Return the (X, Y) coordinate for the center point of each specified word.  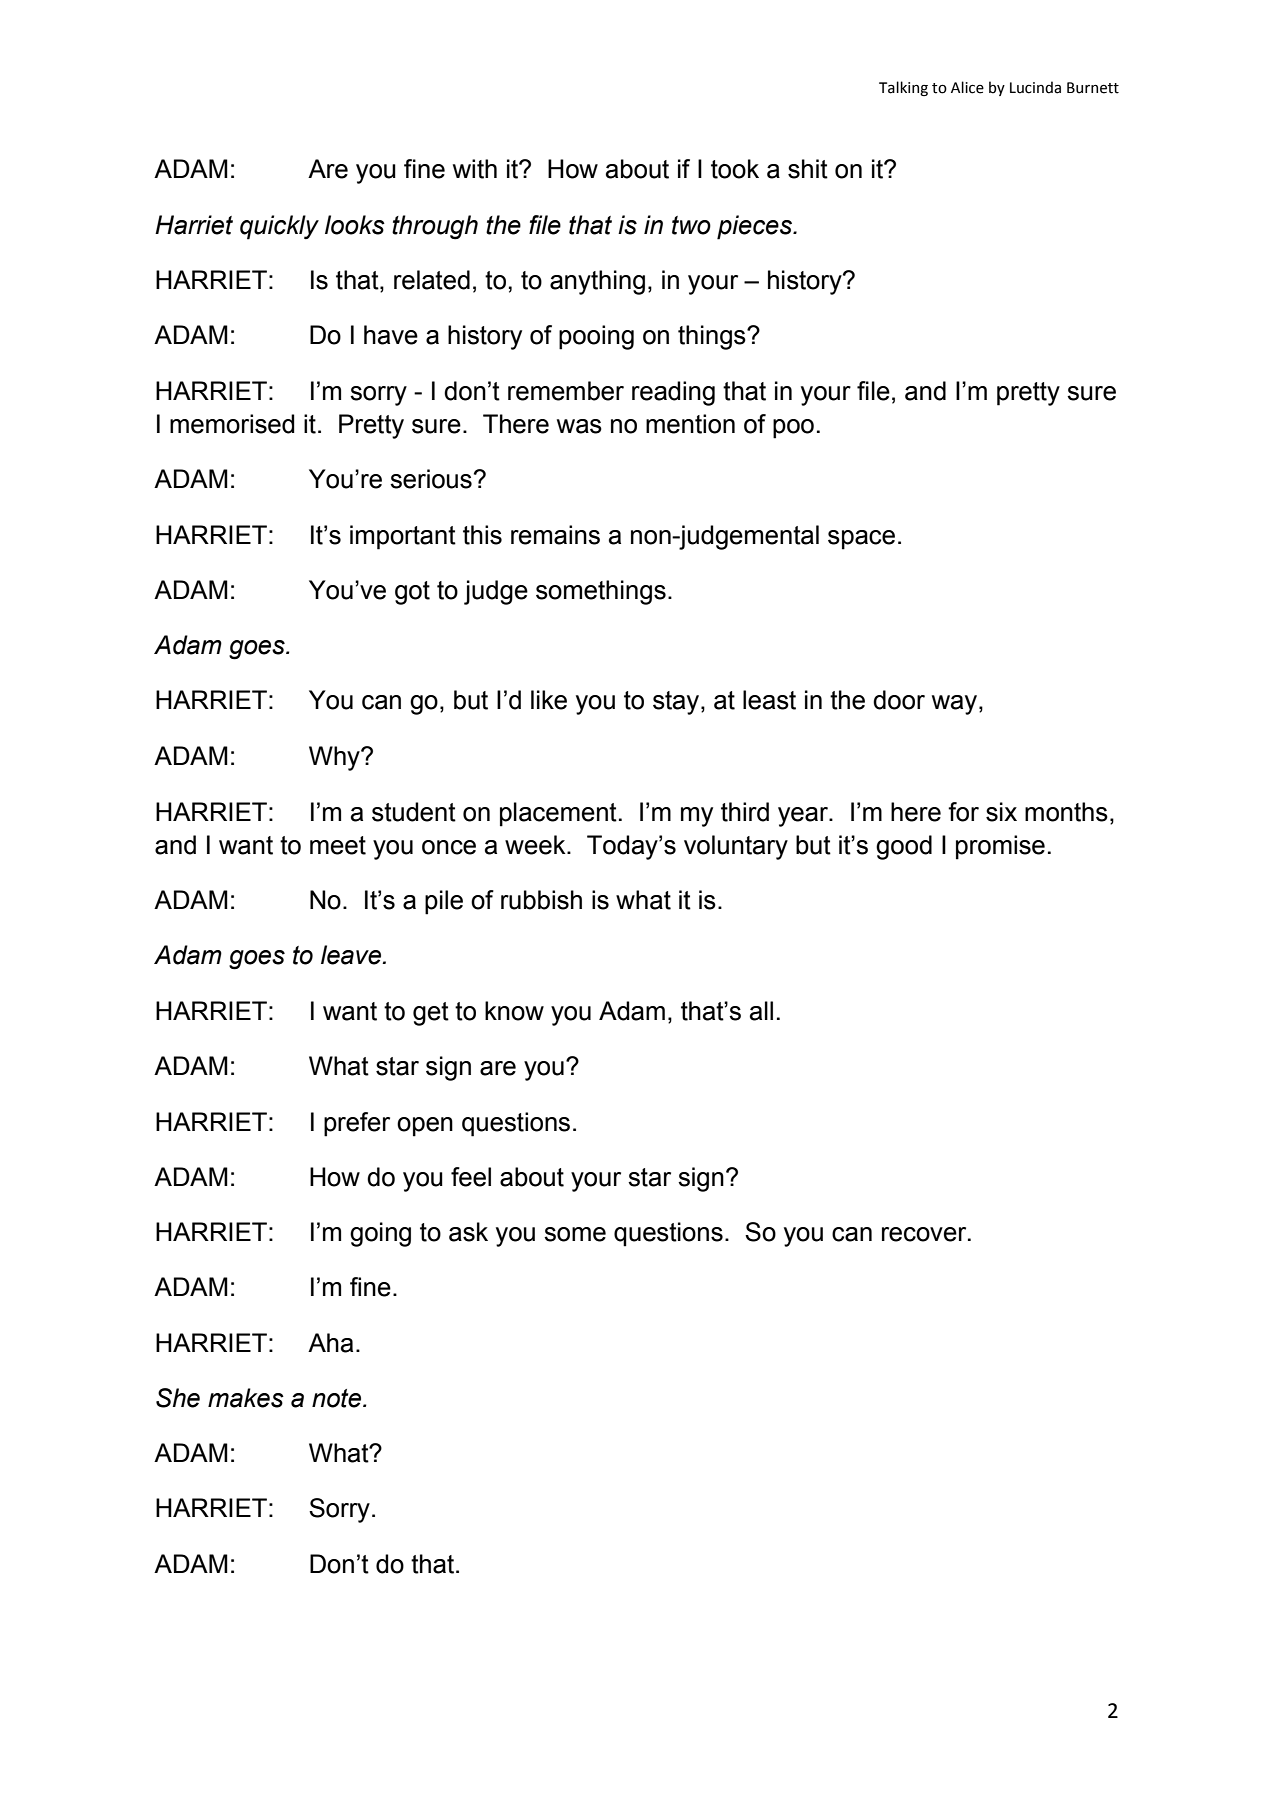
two (691, 225)
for (963, 812)
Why (335, 758)
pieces (756, 227)
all (761, 1011)
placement (558, 814)
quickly (279, 227)
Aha (330, 1343)
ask (468, 1232)
